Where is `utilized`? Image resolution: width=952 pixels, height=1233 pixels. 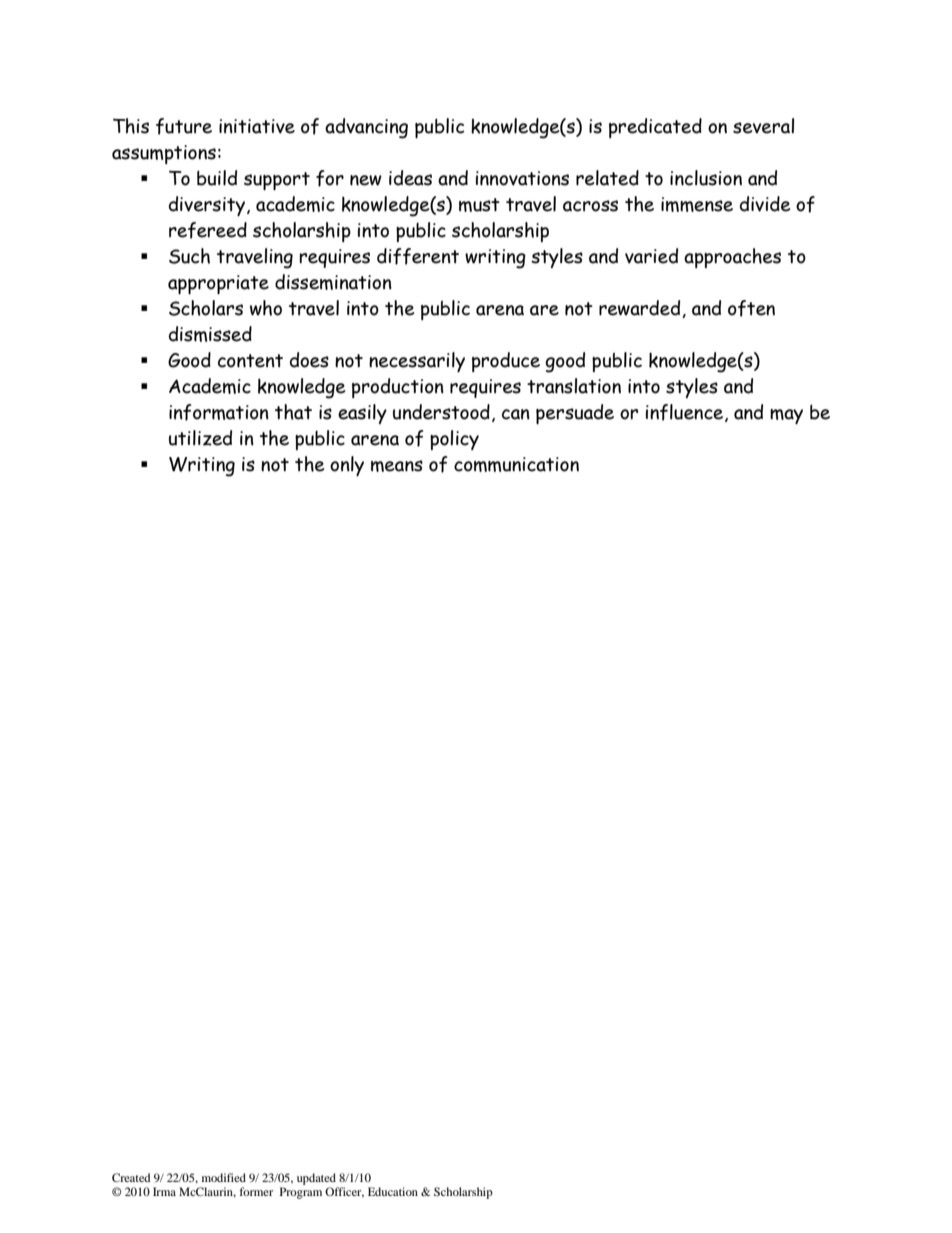 utilized is located at coordinates (200, 438).
